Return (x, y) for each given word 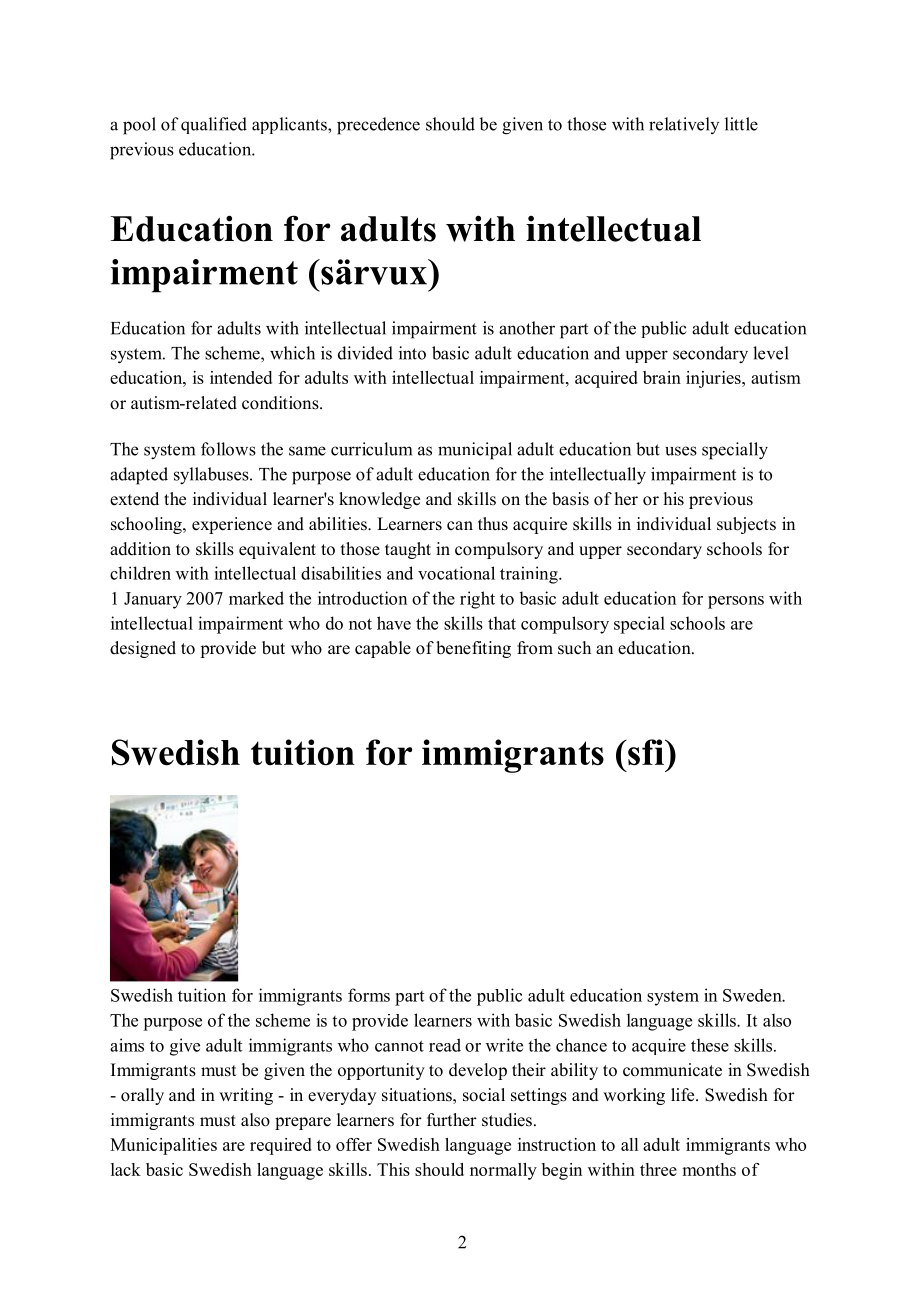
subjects (746, 525)
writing (246, 1096)
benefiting (473, 649)
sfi (646, 752)
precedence (378, 126)
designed (143, 649)
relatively (684, 125)
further (452, 1120)
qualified (214, 125)
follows (228, 449)
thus (493, 524)
